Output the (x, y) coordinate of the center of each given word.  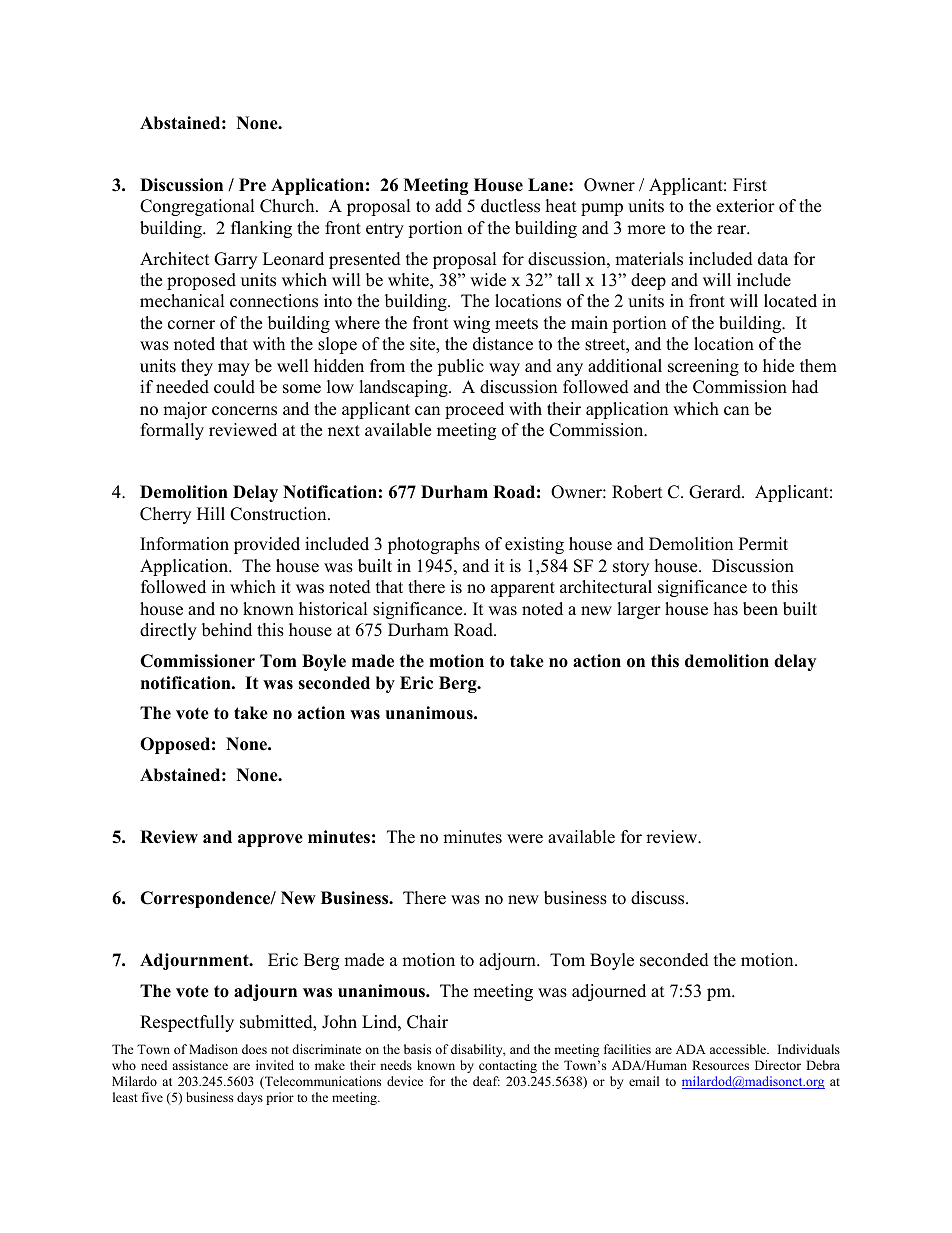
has (726, 609)
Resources (720, 1065)
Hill (211, 513)
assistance (200, 1065)
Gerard (716, 492)
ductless (510, 206)
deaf (486, 1081)
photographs (434, 545)
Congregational (197, 207)
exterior (745, 206)
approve (270, 840)
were (525, 839)
